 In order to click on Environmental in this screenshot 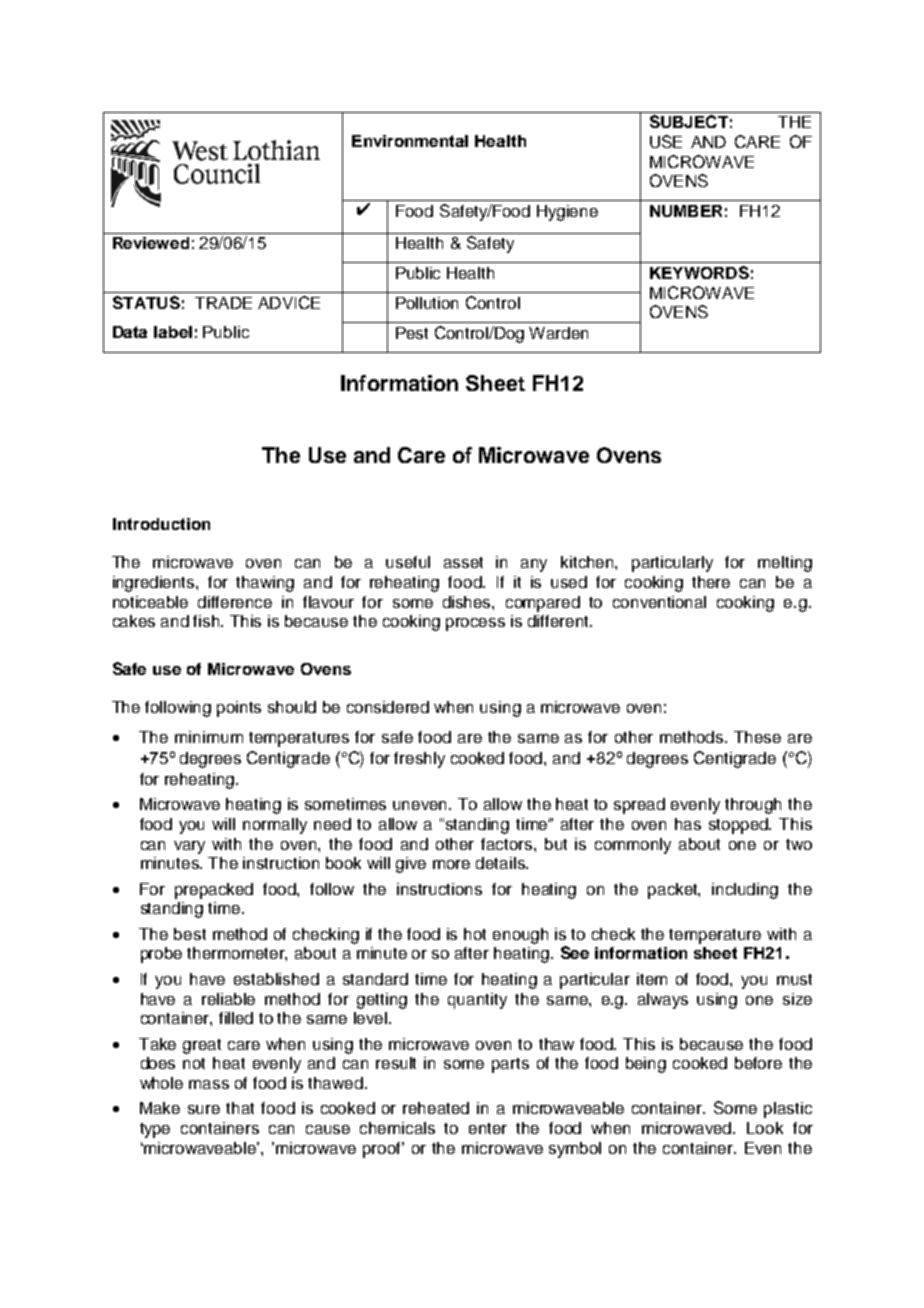, I will do `click(410, 141)`.
